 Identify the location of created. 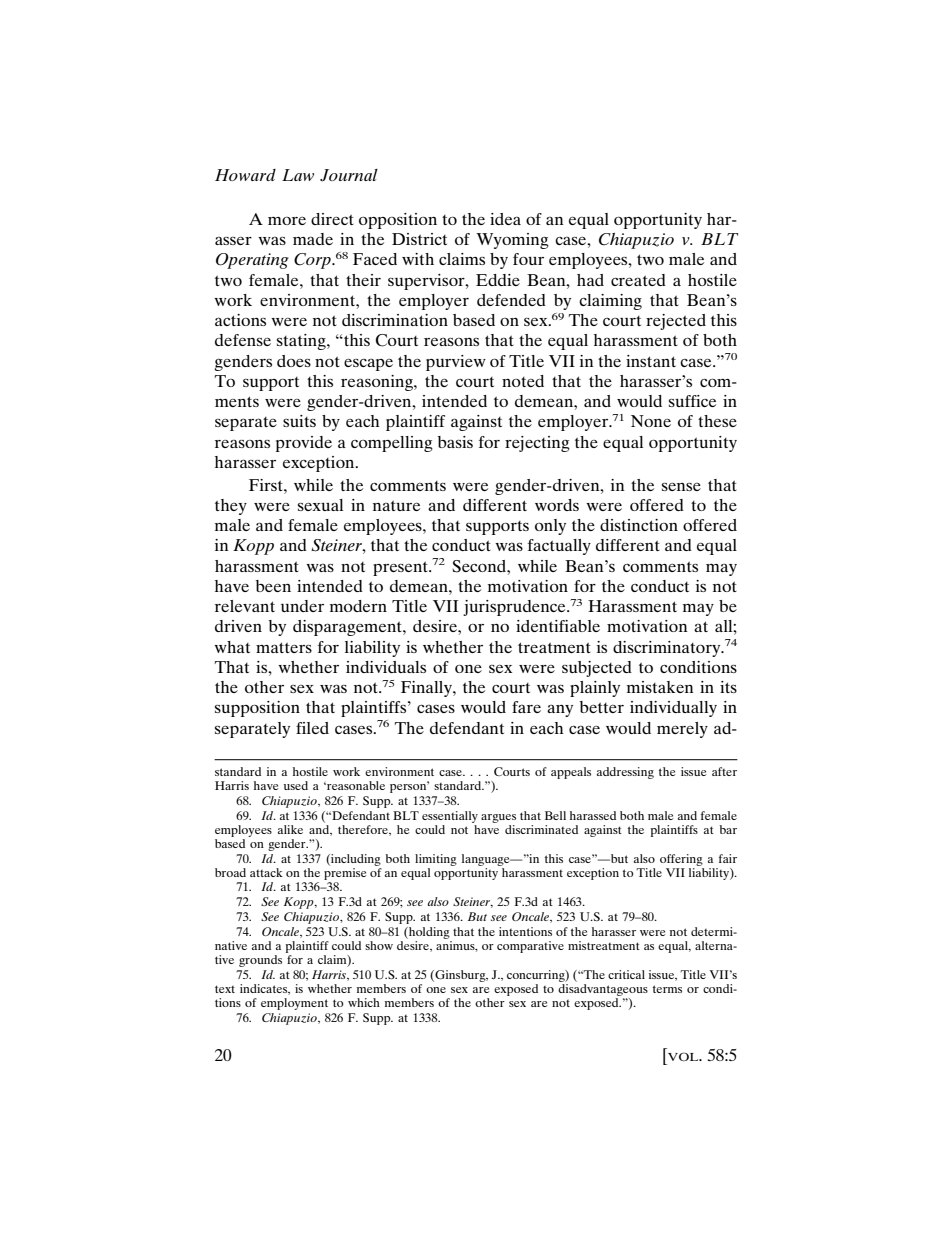
(638, 280).
